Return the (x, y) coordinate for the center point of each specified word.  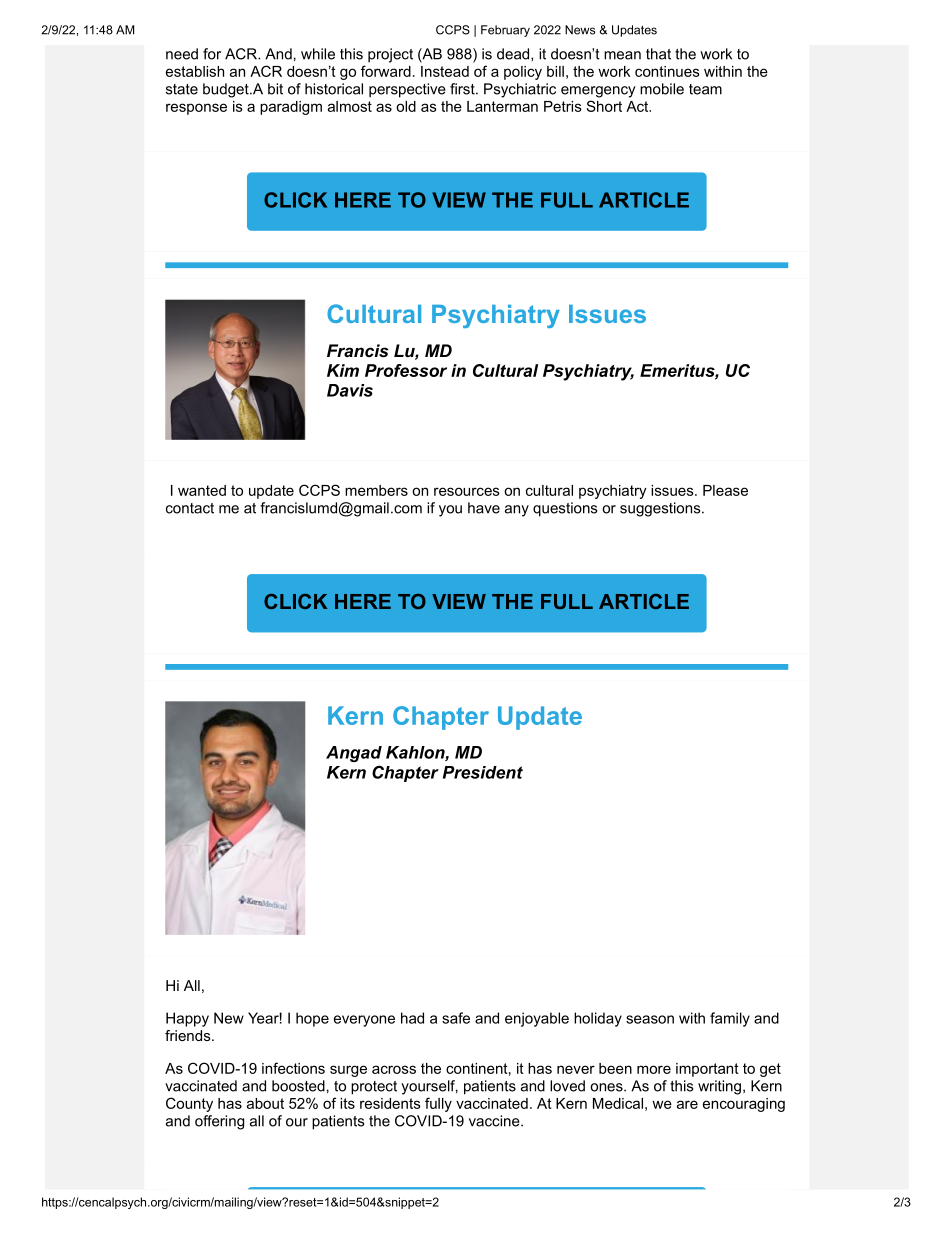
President (483, 772)
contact (190, 508)
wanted (202, 490)
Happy (187, 1019)
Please (725, 490)
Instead (445, 71)
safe (456, 1018)
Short (604, 106)
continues (667, 71)
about (265, 1103)
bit (275, 89)
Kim (343, 370)
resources (467, 491)
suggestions (660, 509)
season (650, 1019)
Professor (406, 370)
